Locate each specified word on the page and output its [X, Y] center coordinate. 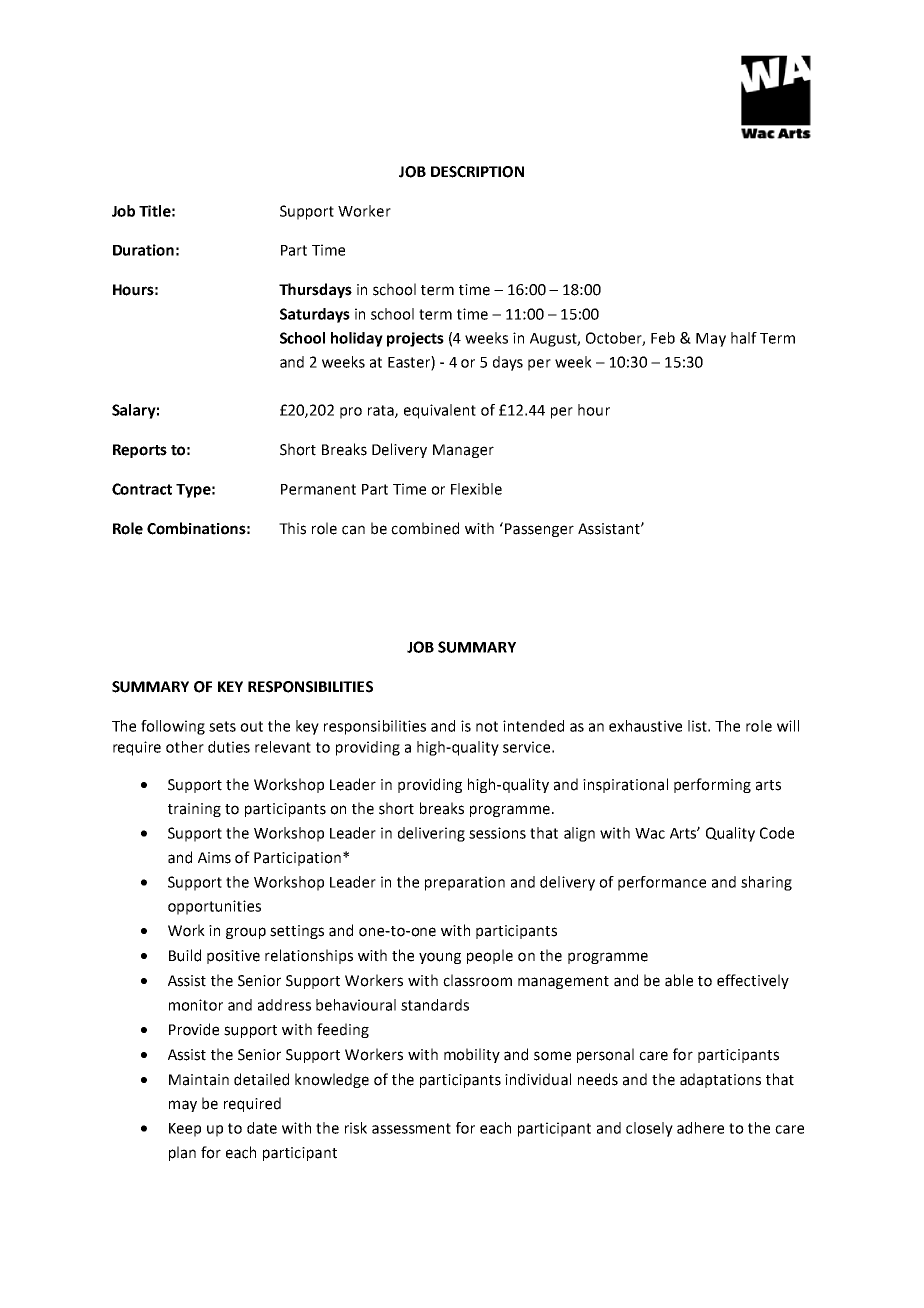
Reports [140, 451]
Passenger [539, 530]
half [744, 338]
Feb [663, 338]
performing [712, 785]
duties [229, 747]
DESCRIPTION [477, 172]
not [487, 726]
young [440, 958]
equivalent [440, 411]
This [292, 528]
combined [425, 528]
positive [233, 957]
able [679, 980]
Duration [143, 250]
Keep [185, 1130]
